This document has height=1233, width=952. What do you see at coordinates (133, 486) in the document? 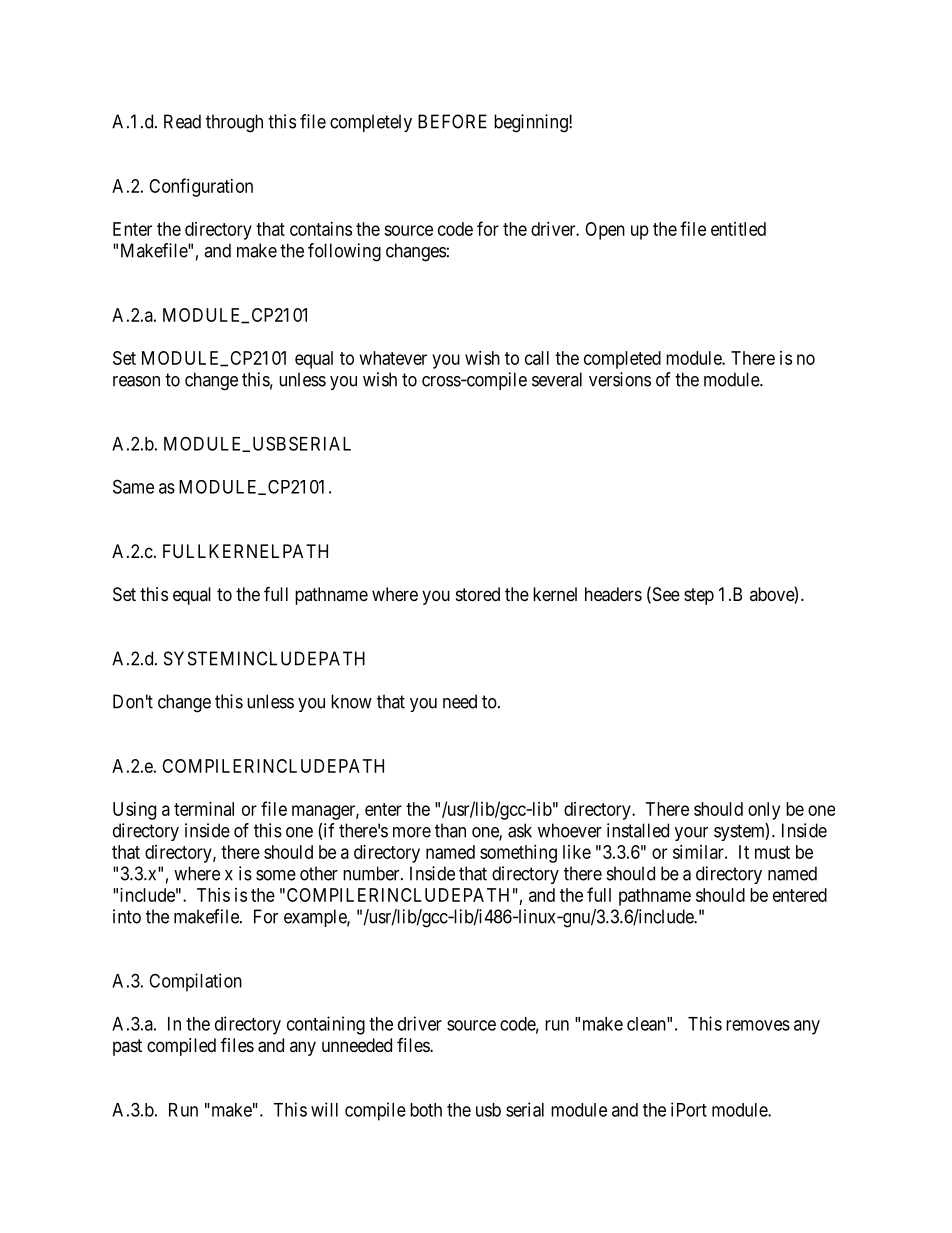
I see `Same` at bounding box center [133, 486].
